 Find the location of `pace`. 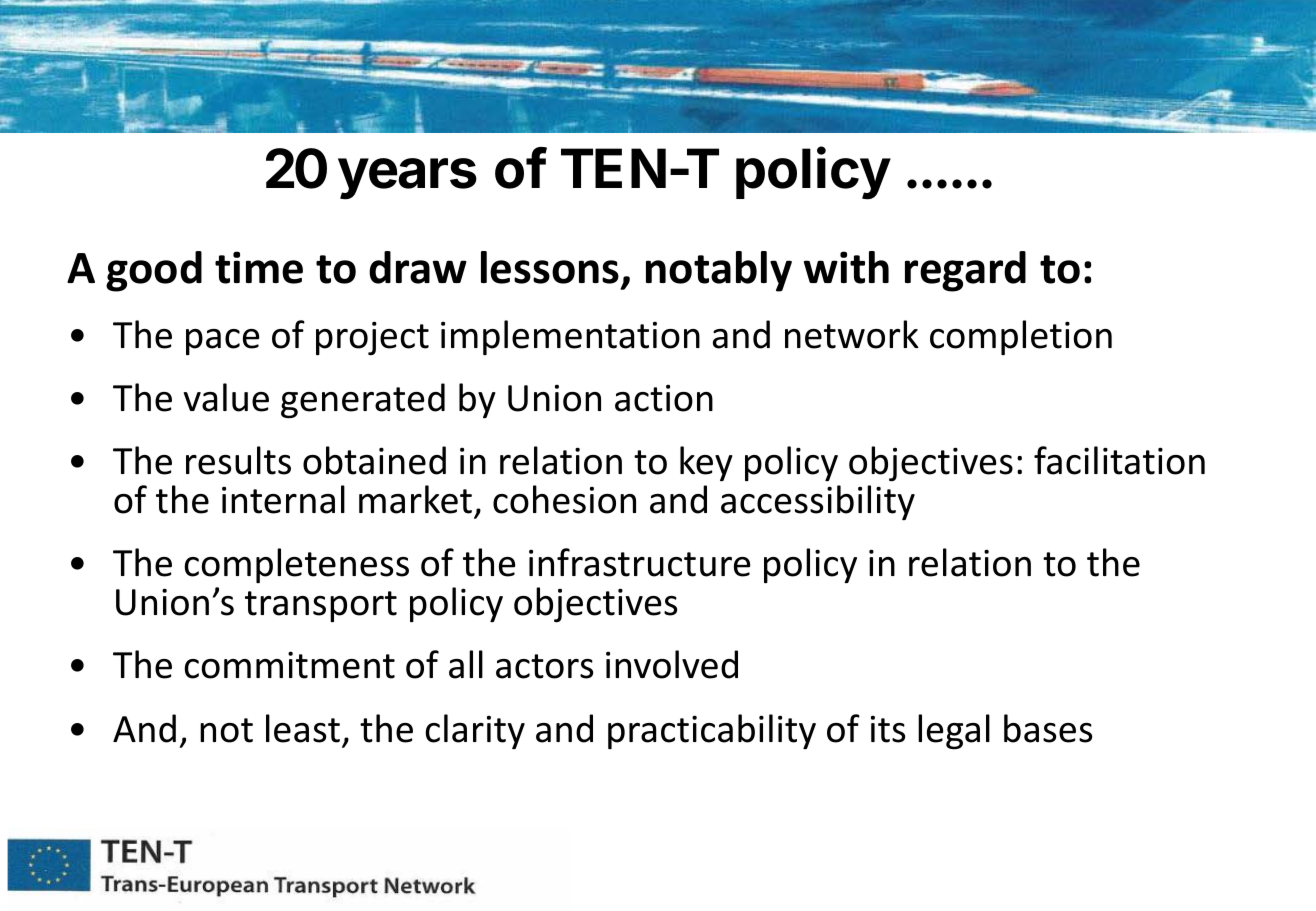

pace is located at coordinates (223, 342).
